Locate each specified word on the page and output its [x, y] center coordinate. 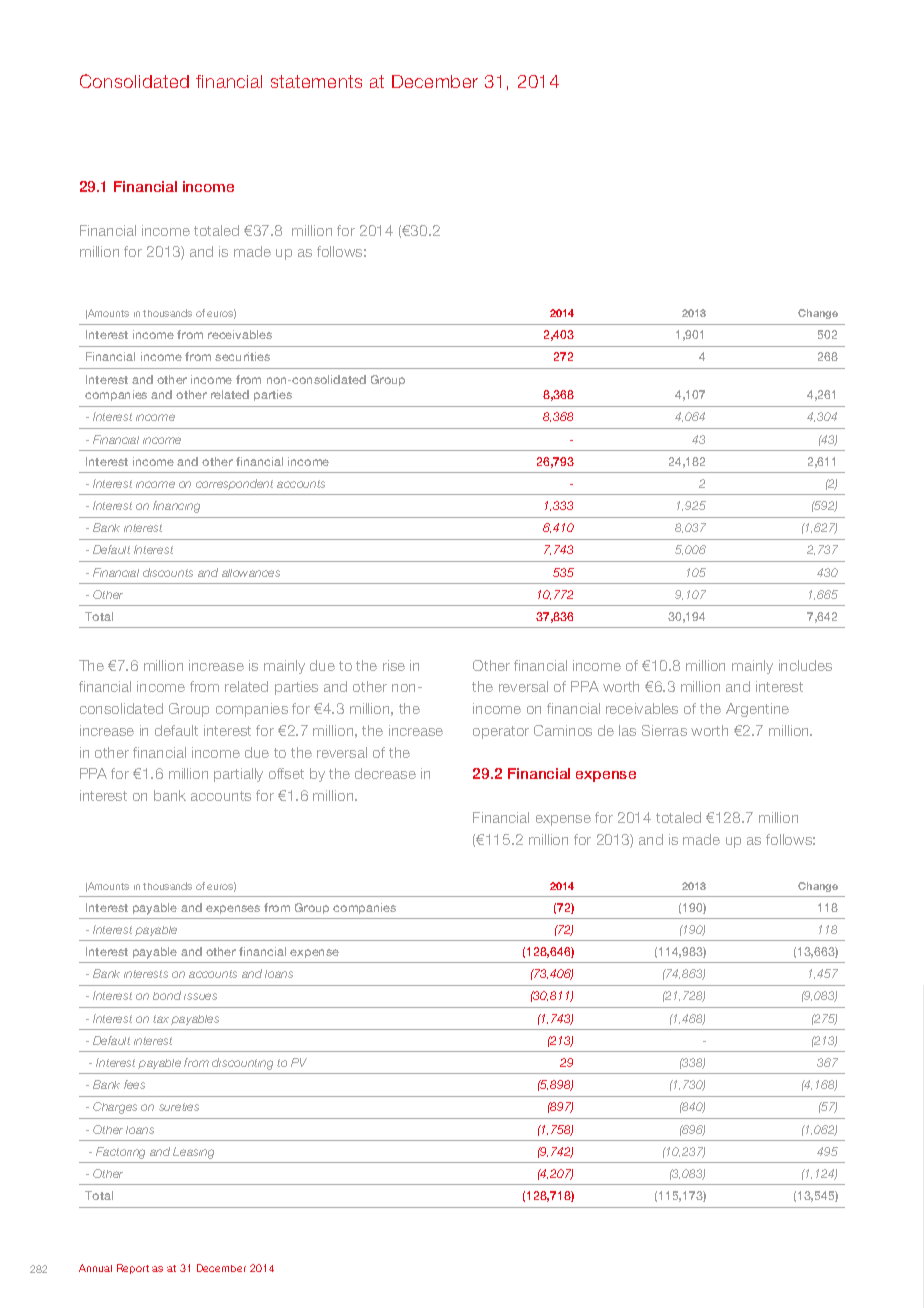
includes [805, 665]
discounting [242, 1064]
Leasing [193, 1153]
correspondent [234, 484]
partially [238, 775]
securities [242, 356]
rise [394, 665]
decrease [385, 773]
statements [316, 81]
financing [176, 507]
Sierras [664, 730]
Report [133, 1269]
